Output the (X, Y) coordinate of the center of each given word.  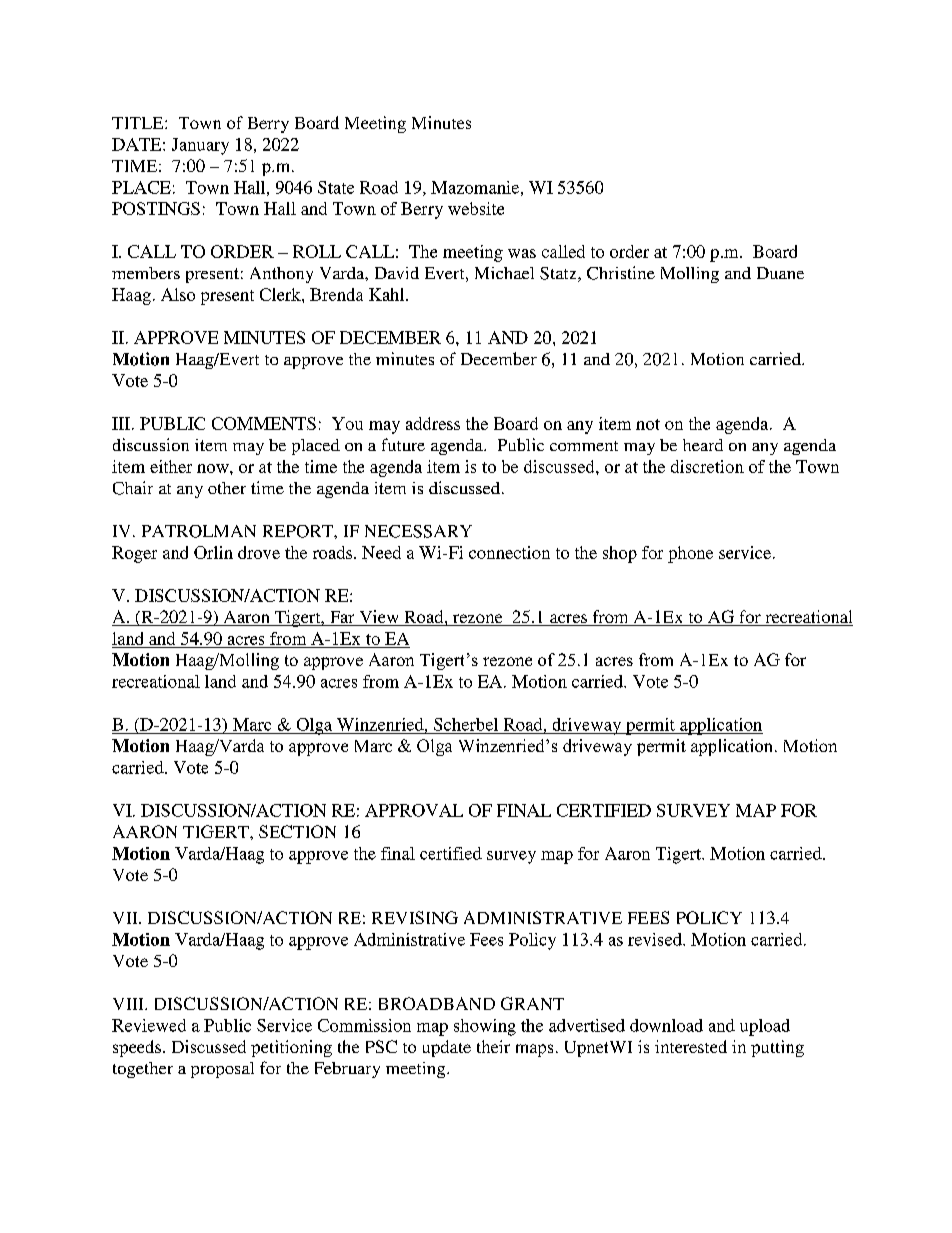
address (433, 423)
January (200, 146)
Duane (780, 273)
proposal (222, 1070)
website (476, 208)
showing (485, 1027)
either (171, 466)
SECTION (297, 831)
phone (690, 554)
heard (703, 445)
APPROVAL (414, 810)
